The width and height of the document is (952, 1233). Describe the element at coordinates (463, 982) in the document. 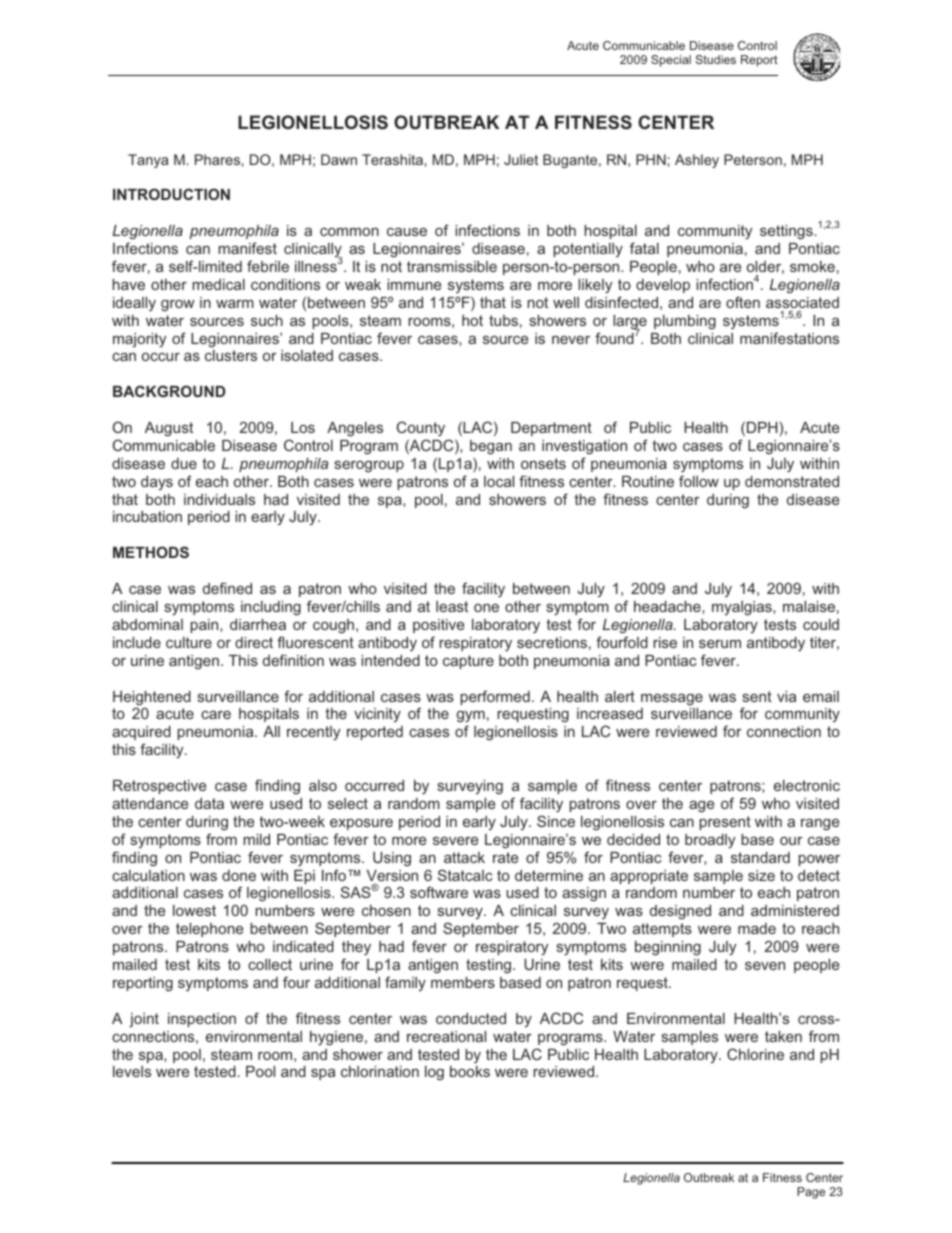

I see `members` at that location.
